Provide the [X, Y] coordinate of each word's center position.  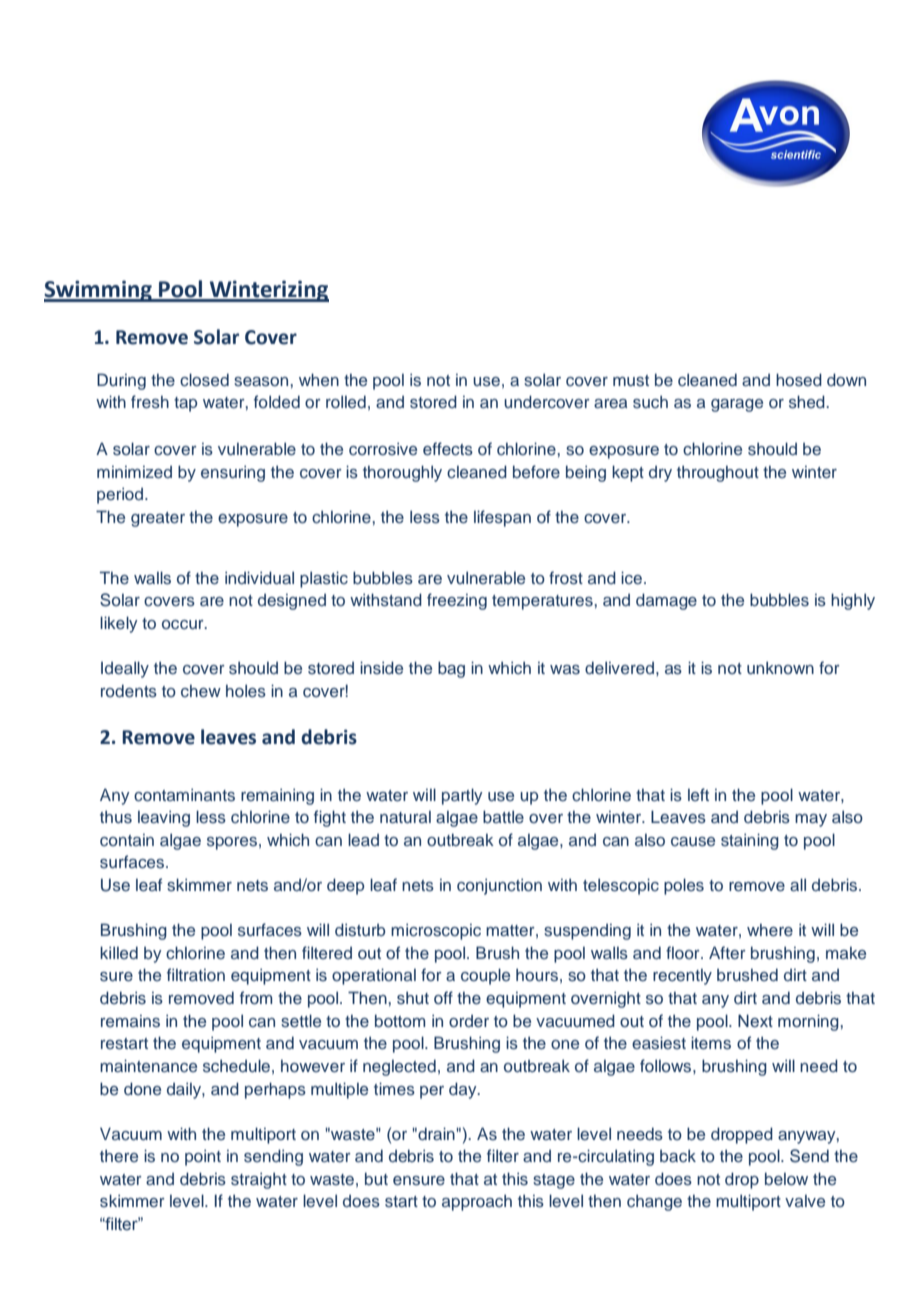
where [770, 930]
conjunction [499, 886]
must [631, 381]
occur [184, 624]
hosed [799, 379]
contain [127, 840]
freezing [457, 601]
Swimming [99, 291]
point [203, 1157]
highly [853, 601]
